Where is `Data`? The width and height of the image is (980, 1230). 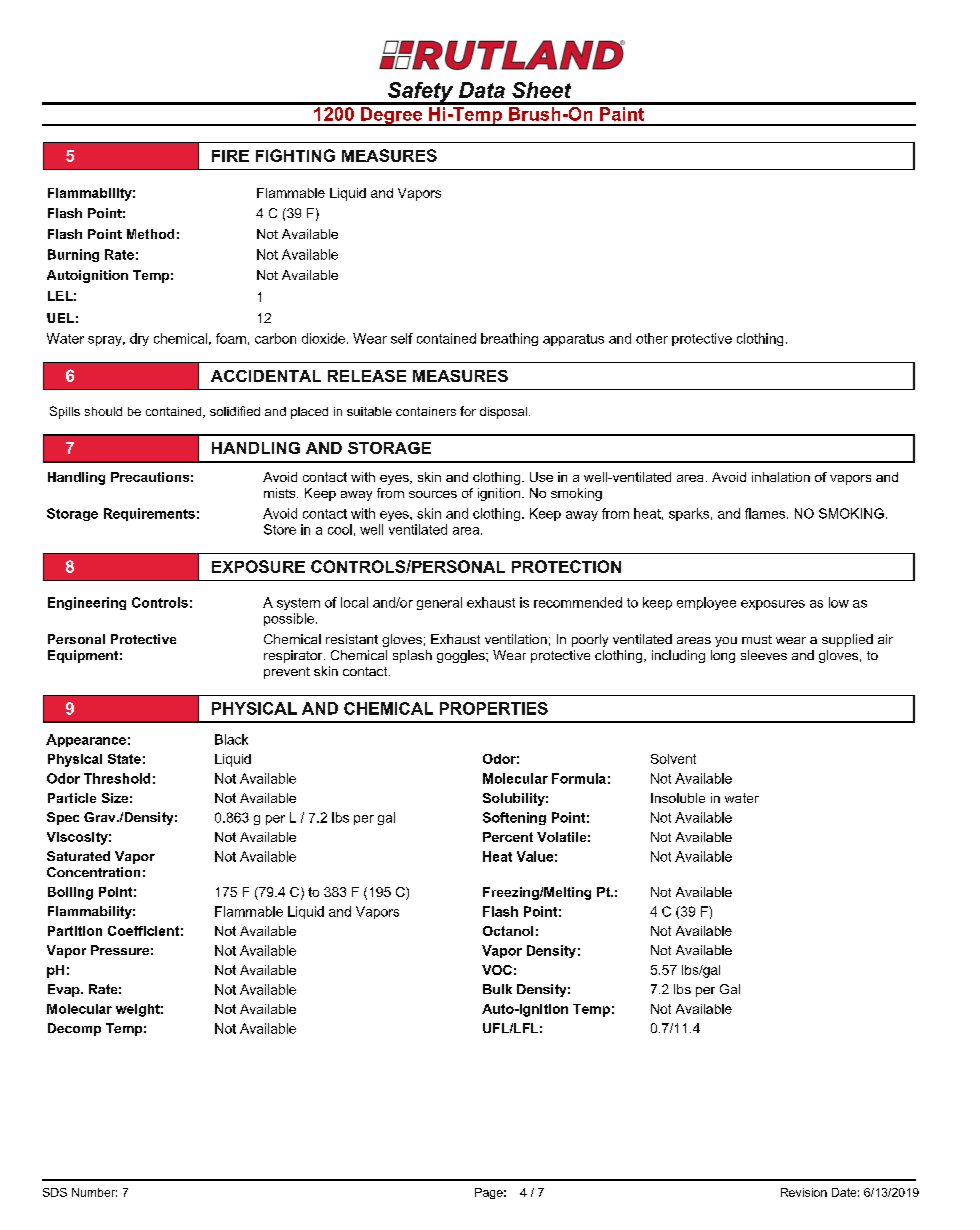
Data is located at coordinates (482, 90).
